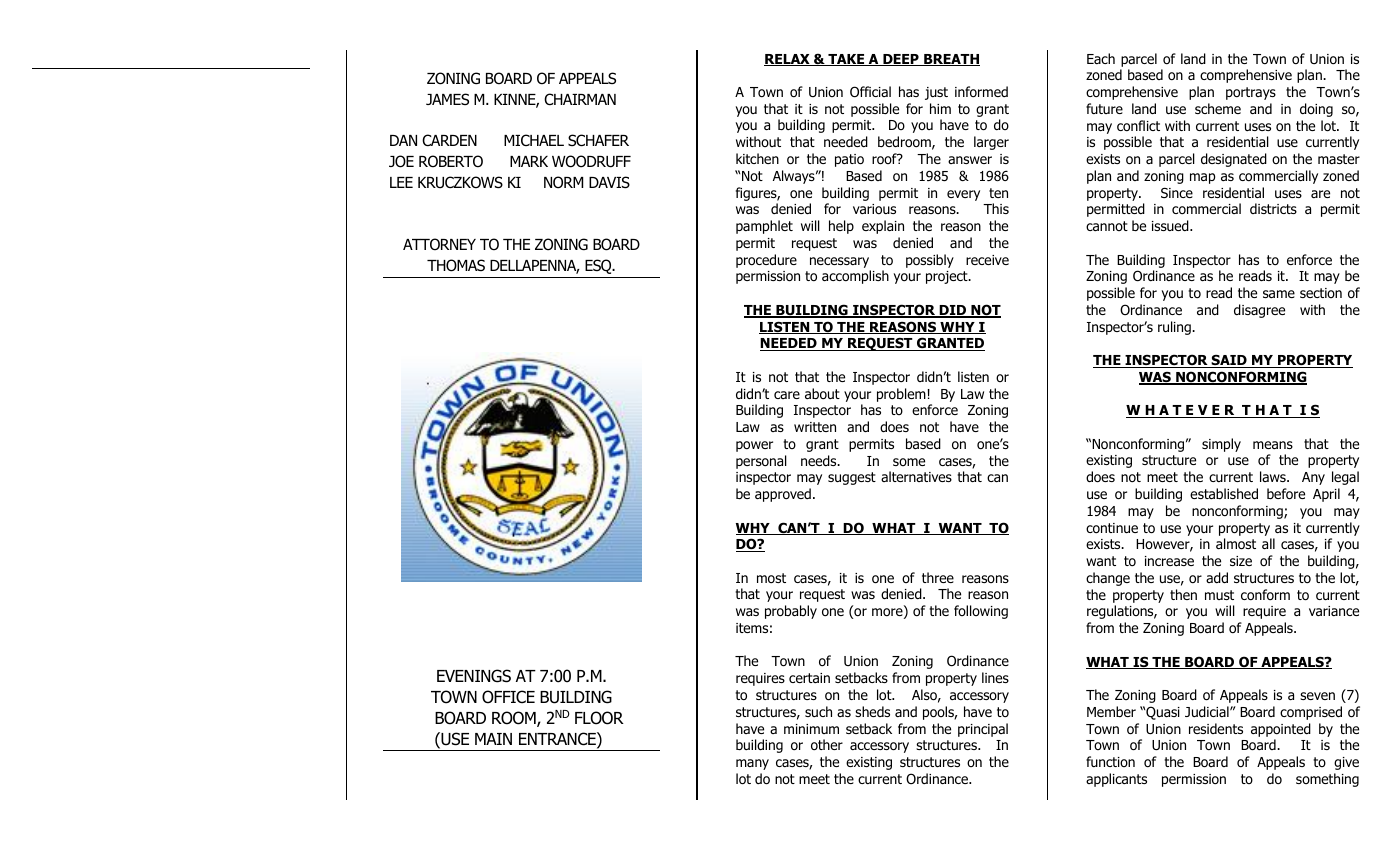 This document has width=1400, height=850. Describe the element at coordinates (1229, 361) in the document. I see `SAID` at that location.
